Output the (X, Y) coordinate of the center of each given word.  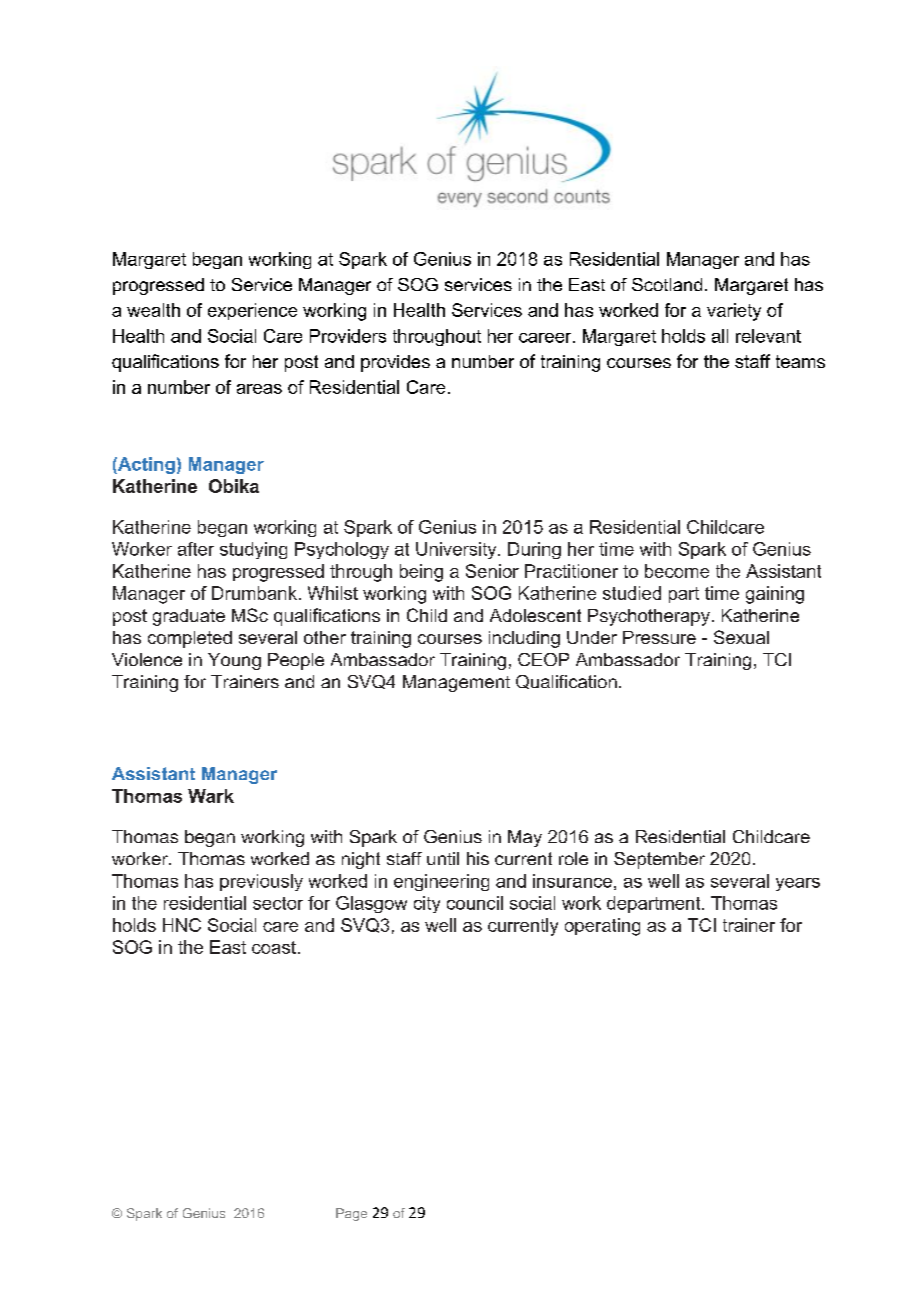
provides (395, 363)
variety (734, 312)
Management (456, 683)
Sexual (741, 637)
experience (252, 311)
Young (234, 661)
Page (351, 1214)
